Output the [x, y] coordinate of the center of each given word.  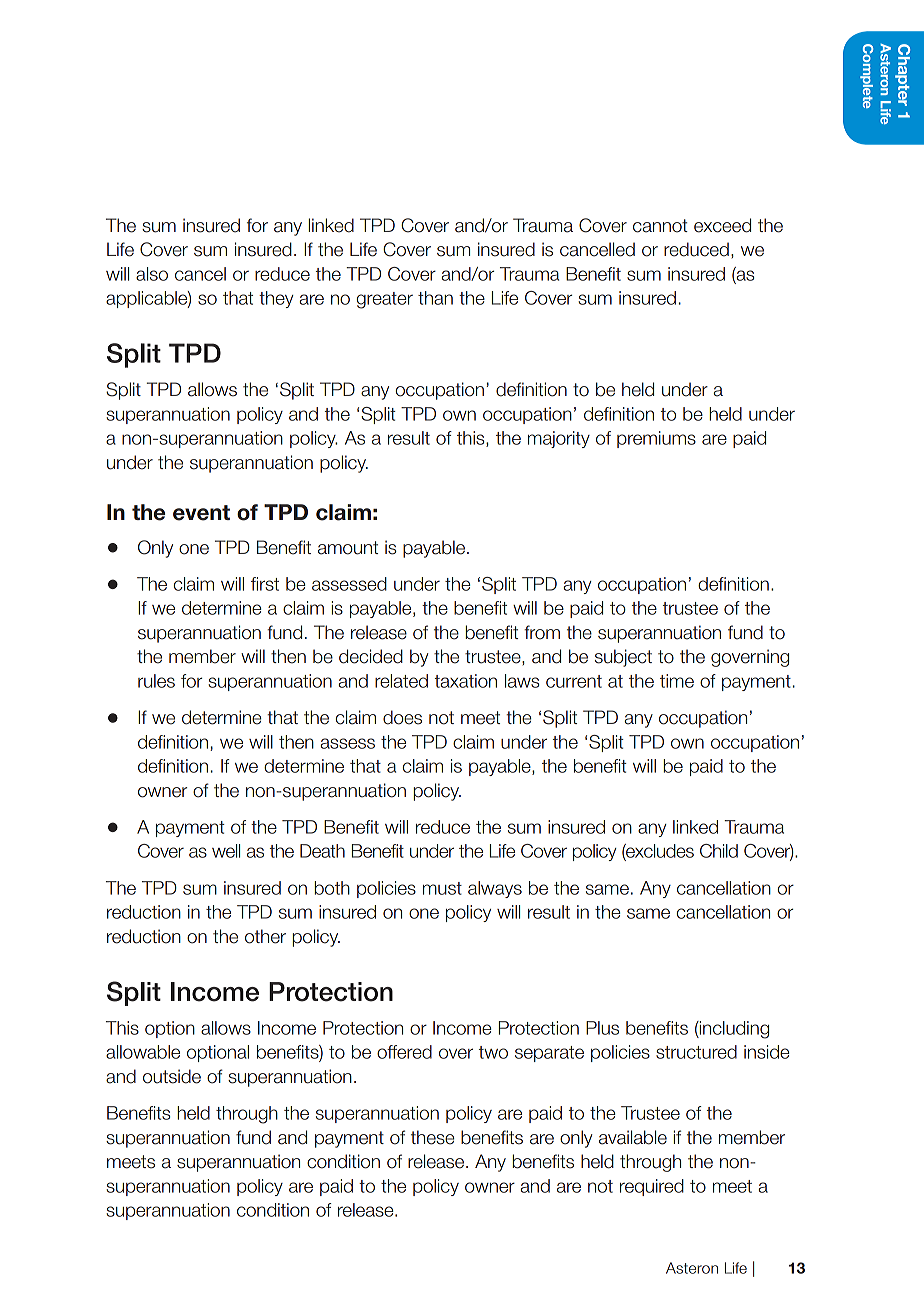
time [677, 681]
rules [156, 681]
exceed [722, 225]
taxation [466, 681]
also [152, 274]
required [652, 1187]
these [433, 1137]
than [435, 298]
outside [172, 1076]
